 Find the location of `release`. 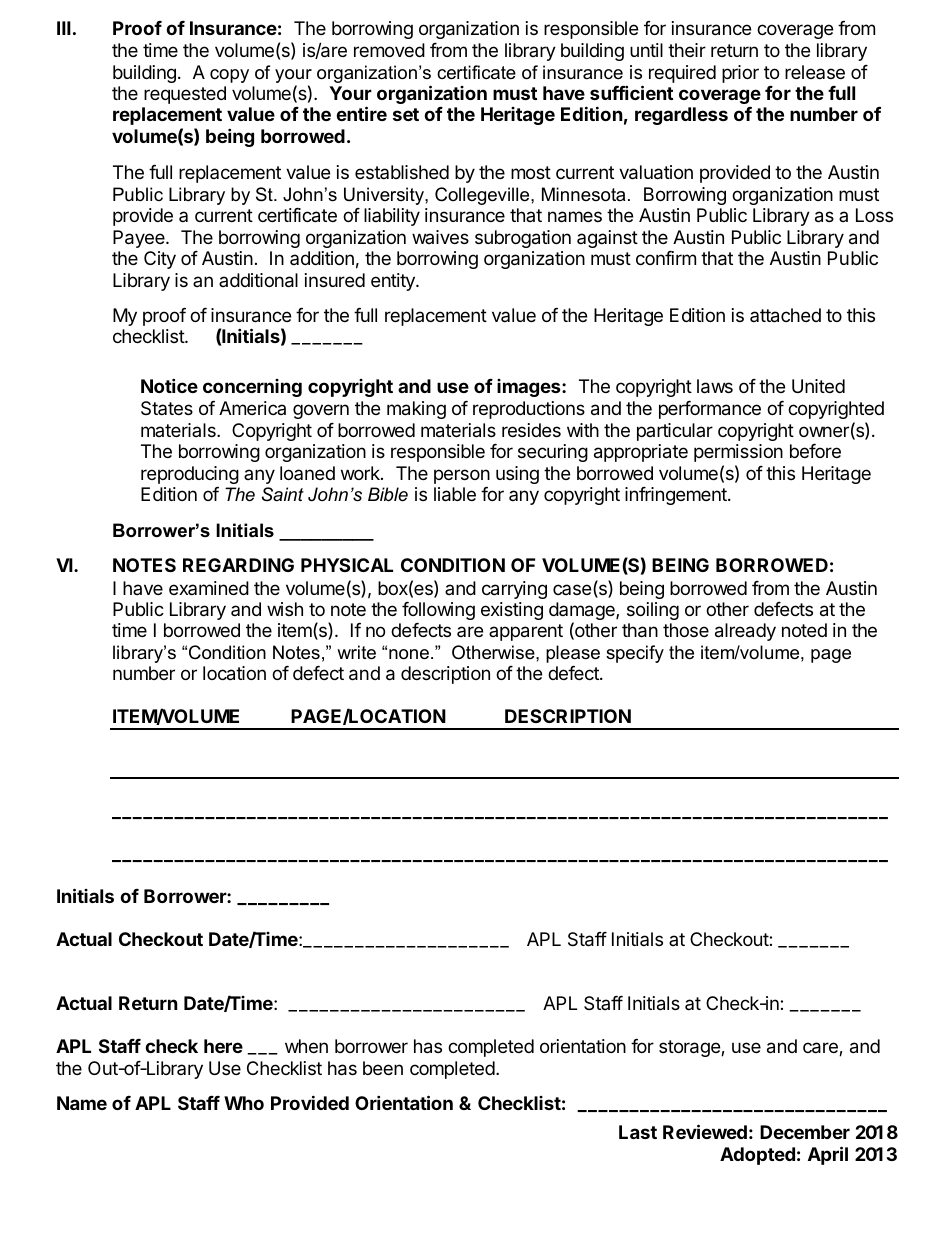

release is located at coordinates (815, 72).
